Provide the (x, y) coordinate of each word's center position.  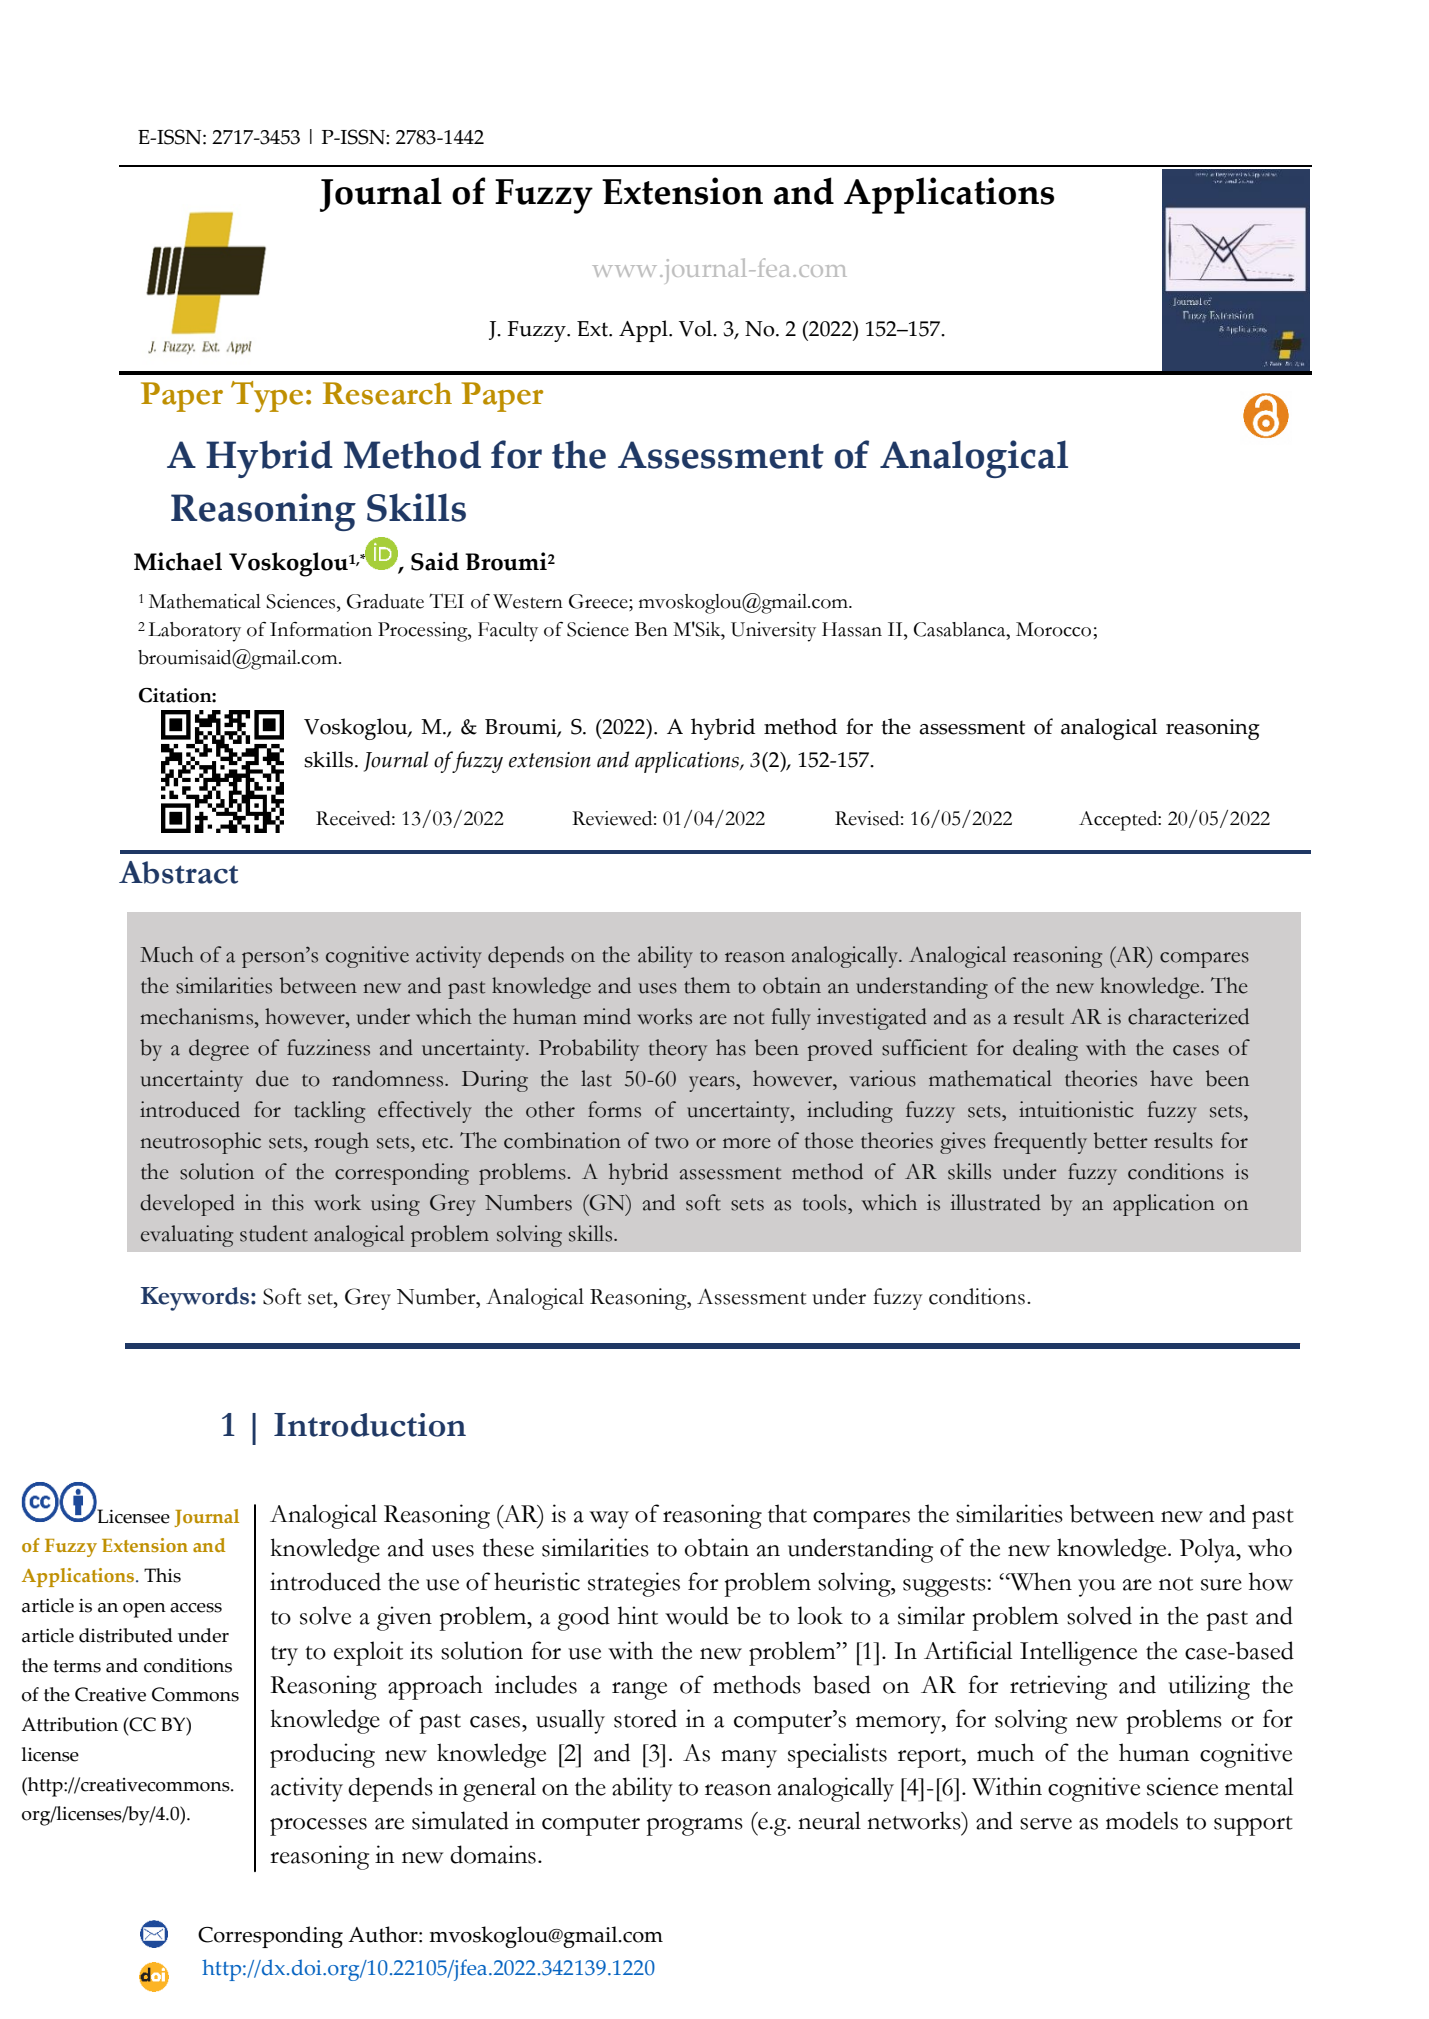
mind (607, 1016)
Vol (697, 328)
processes (318, 1827)
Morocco (1053, 629)
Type (267, 397)
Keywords (195, 1299)
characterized (1188, 1016)
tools (826, 1202)
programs (695, 1827)
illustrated (995, 1202)
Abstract (178, 872)
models (1142, 1820)
